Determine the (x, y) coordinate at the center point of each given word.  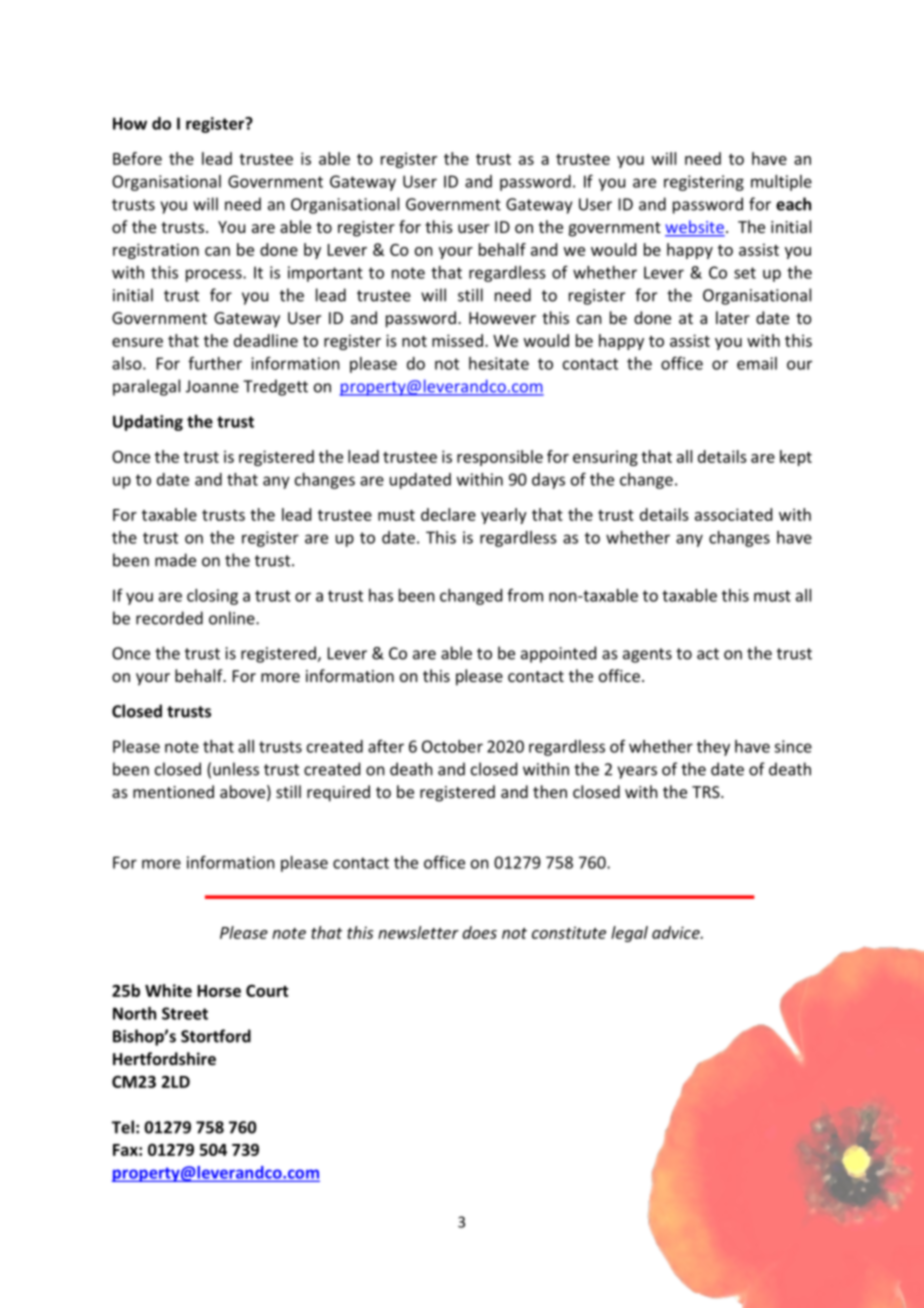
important (325, 274)
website (695, 228)
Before (137, 158)
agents (647, 655)
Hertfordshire (164, 1058)
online (233, 618)
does (479, 932)
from (525, 595)
